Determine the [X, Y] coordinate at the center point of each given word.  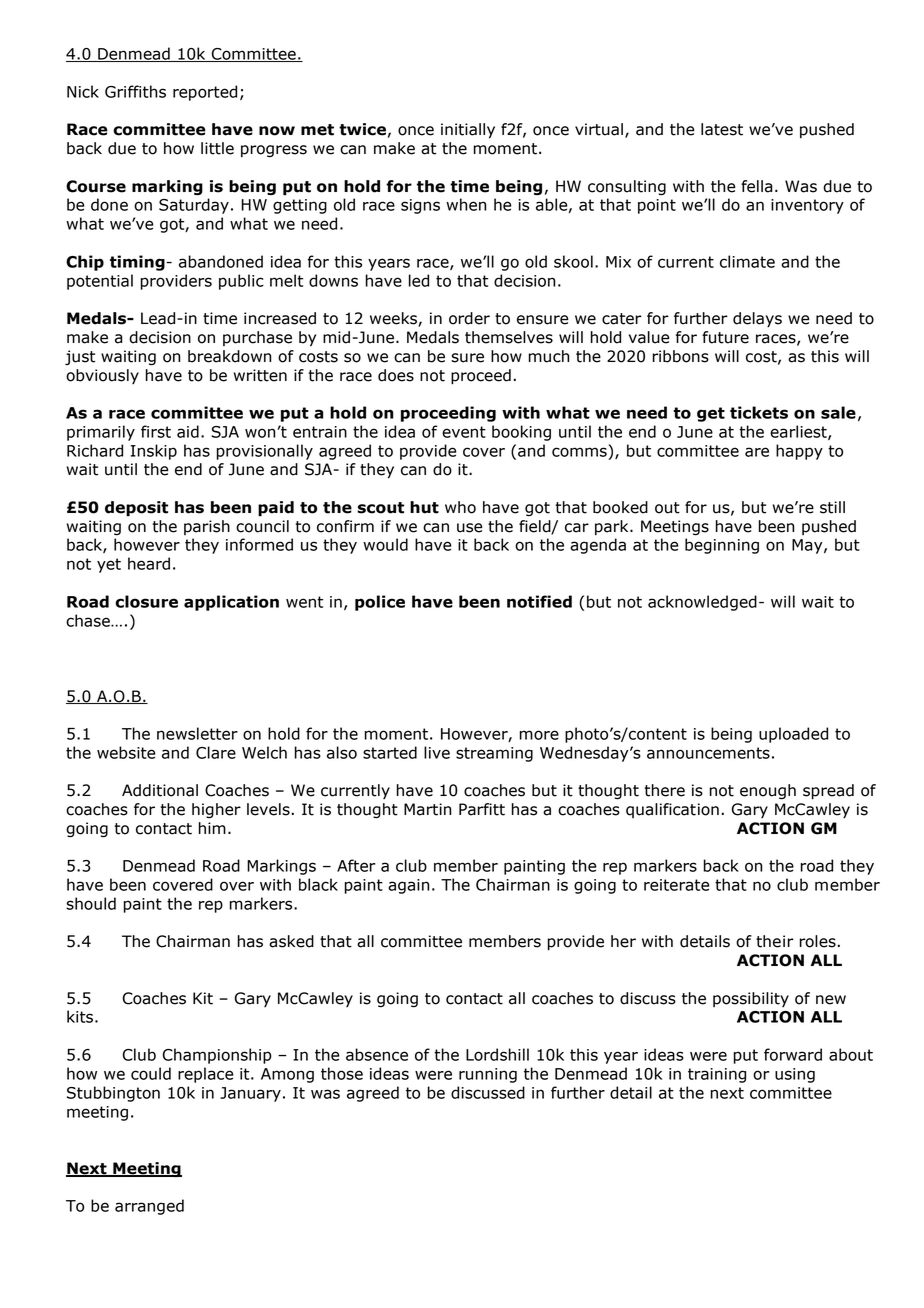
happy [799, 452]
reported [205, 93]
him [212, 828]
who [460, 507]
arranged [149, 1207]
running [488, 1075]
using [795, 1075]
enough [768, 791]
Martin [427, 809]
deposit [136, 509]
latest [722, 129]
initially [468, 131]
